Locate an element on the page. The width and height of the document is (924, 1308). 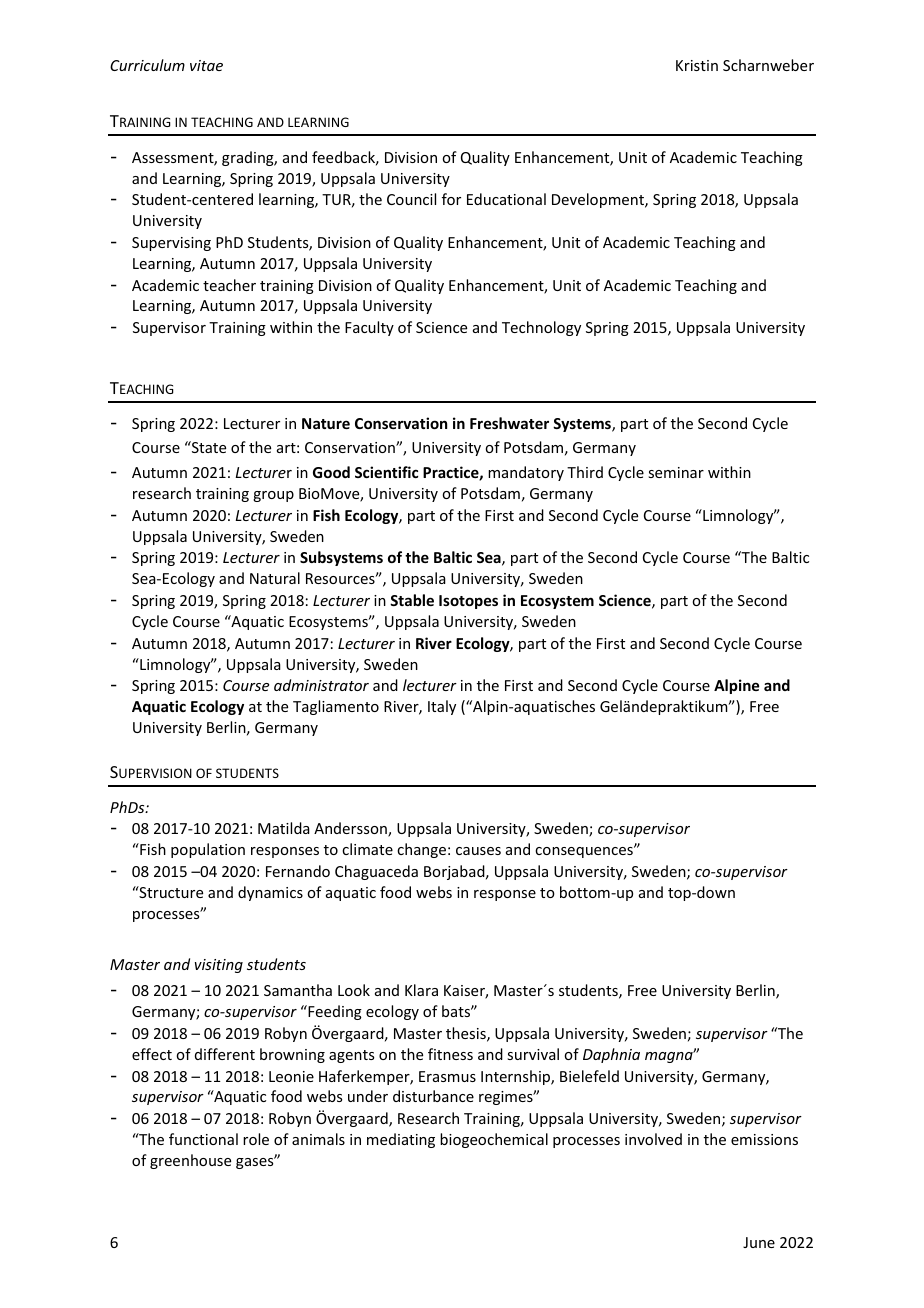
Natural is located at coordinates (275, 578).
